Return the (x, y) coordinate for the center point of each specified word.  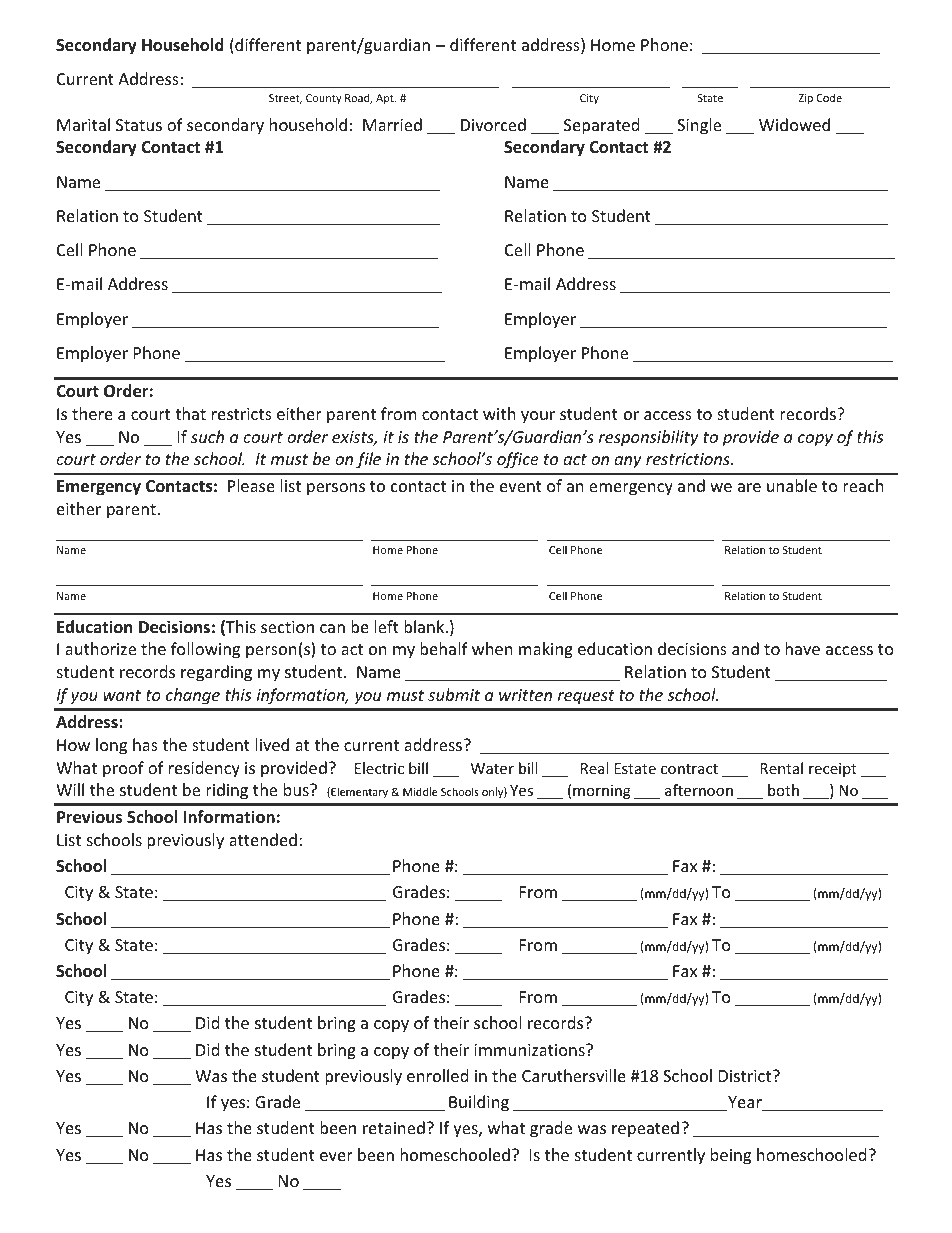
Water (492, 768)
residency (204, 769)
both (783, 790)
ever (336, 1156)
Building (479, 1103)
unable (792, 485)
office (518, 460)
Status (139, 125)
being (731, 1156)
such (207, 436)
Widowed (794, 124)
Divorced (493, 124)
